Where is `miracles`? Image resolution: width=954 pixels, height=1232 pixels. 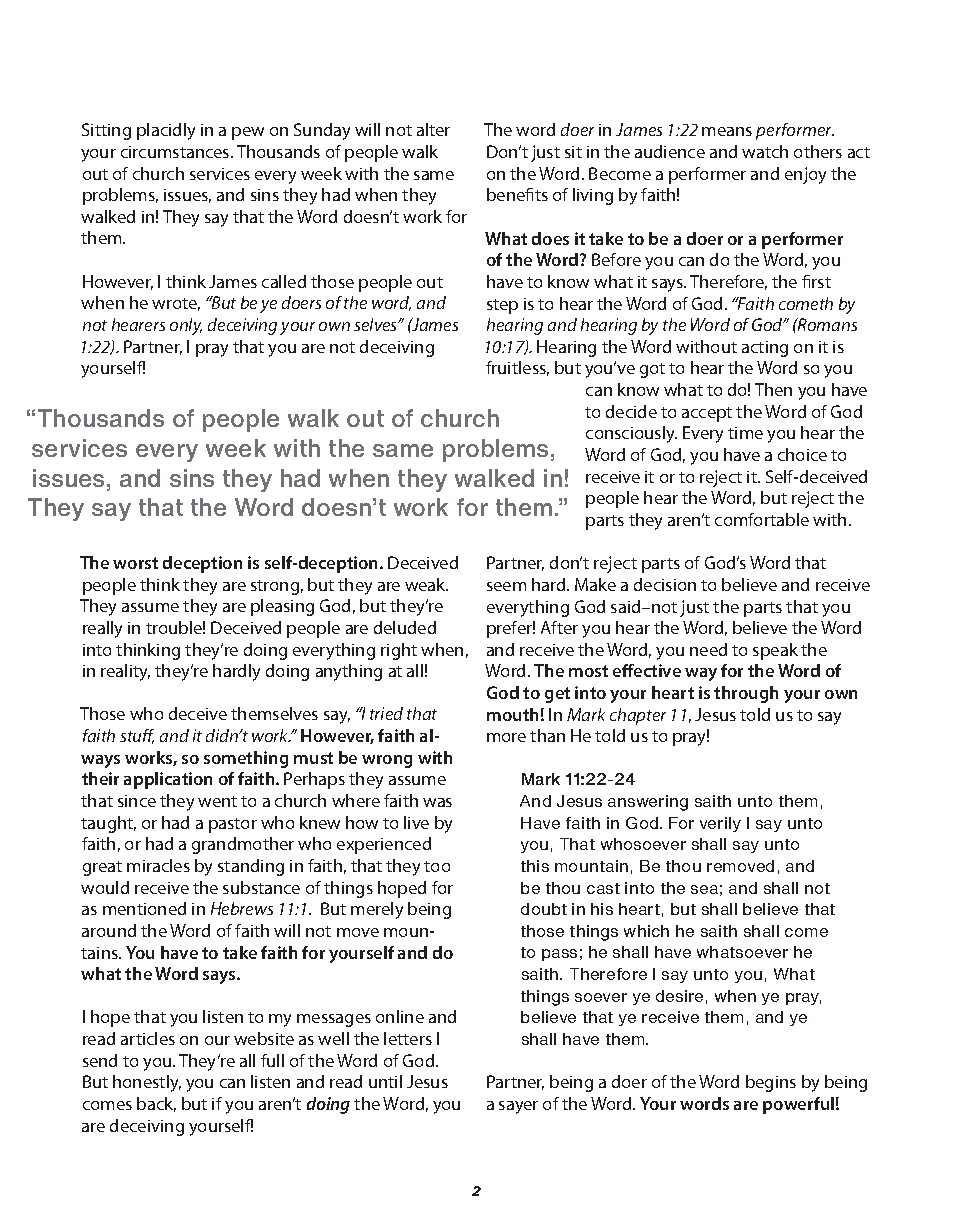 miracles is located at coordinates (158, 865).
